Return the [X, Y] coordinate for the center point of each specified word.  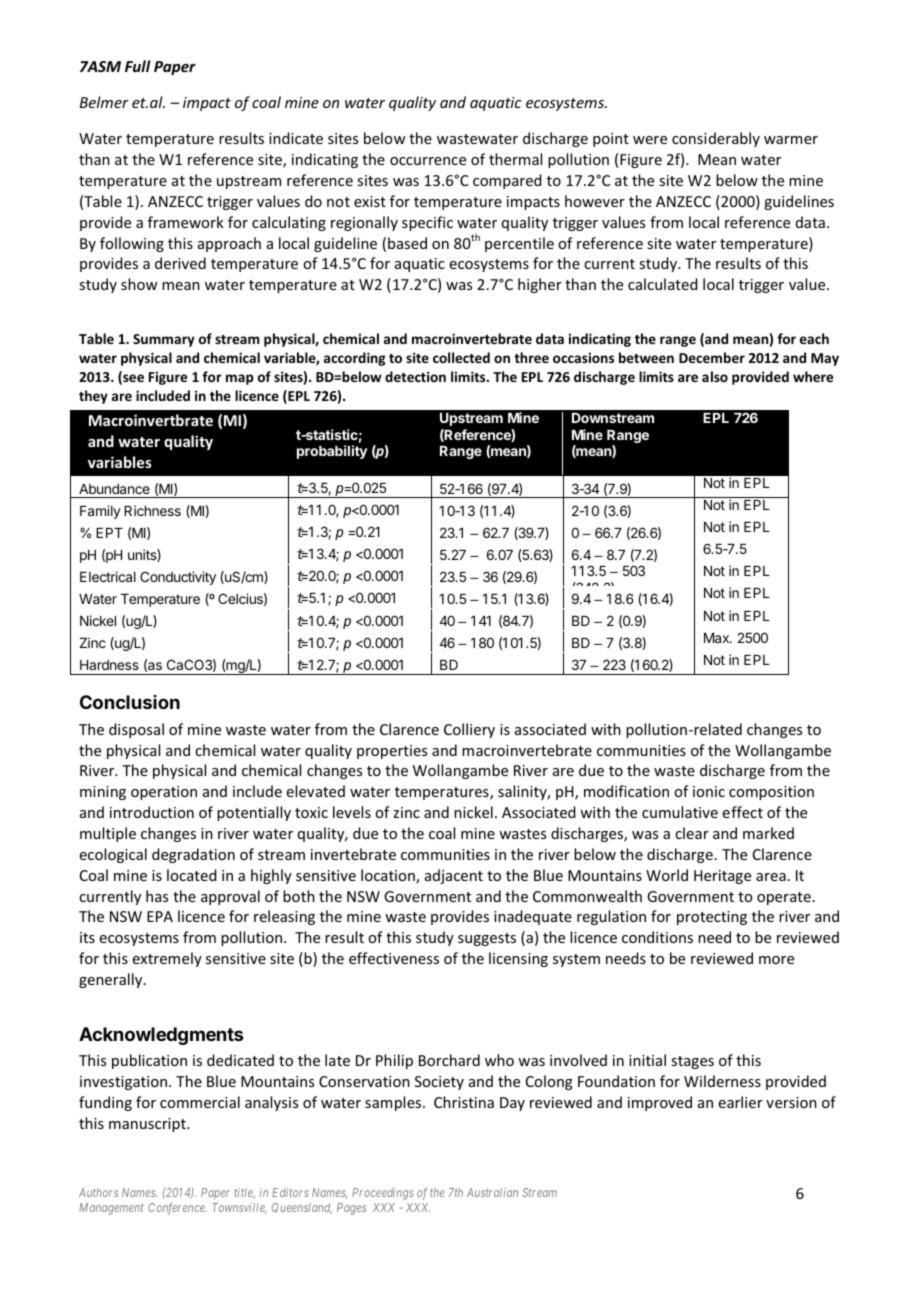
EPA [160, 916]
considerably [716, 139]
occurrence [428, 161]
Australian [492, 1192]
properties [392, 752]
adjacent [454, 876]
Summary [164, 340]
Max [717, 638]
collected [461, 357]
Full [138, 66]
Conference [177, 1209]
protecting [712, 918]
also [715, 376]
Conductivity [178, 578]
